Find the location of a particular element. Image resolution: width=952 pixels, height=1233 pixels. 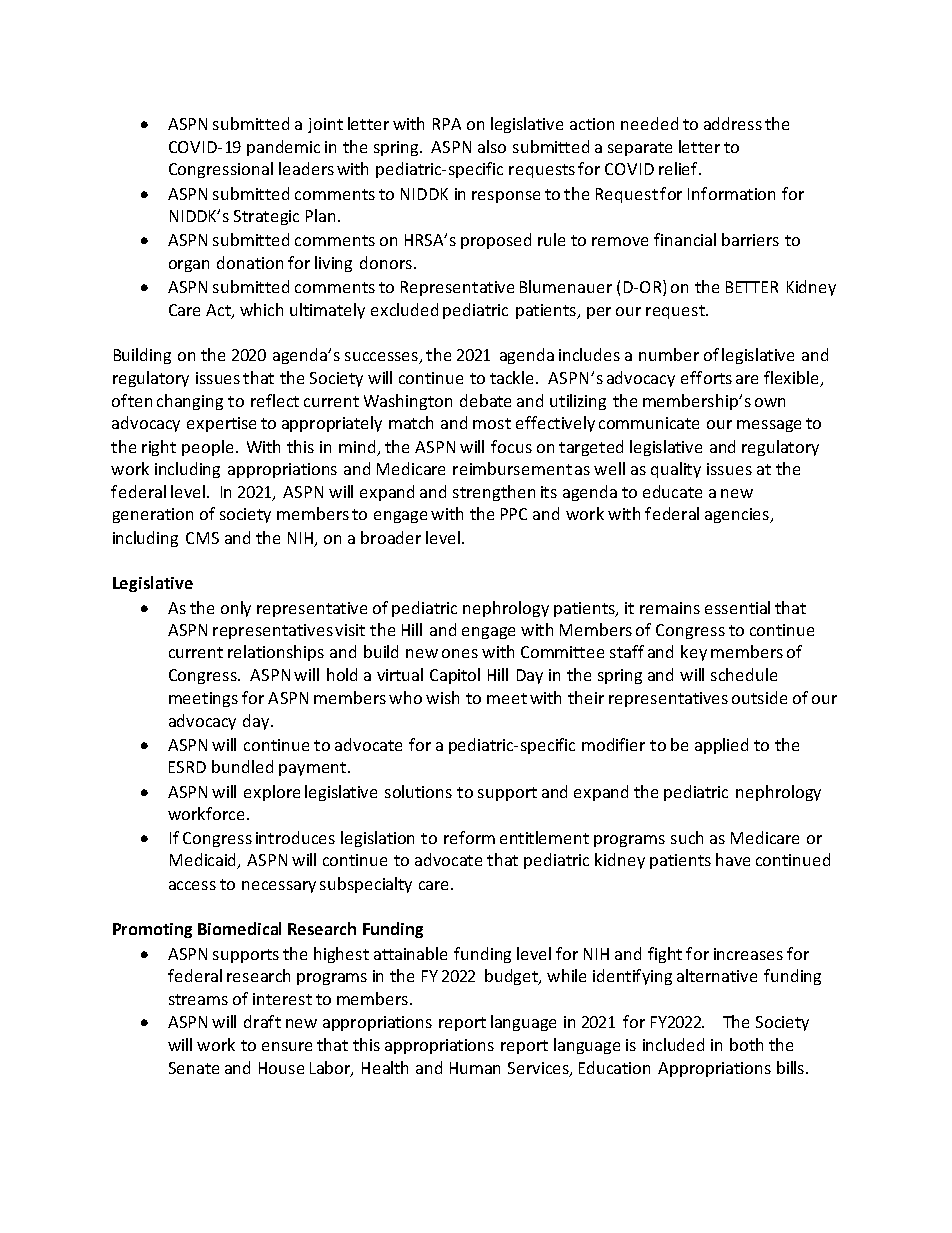

CMS is located at coordinates (202, 538).
